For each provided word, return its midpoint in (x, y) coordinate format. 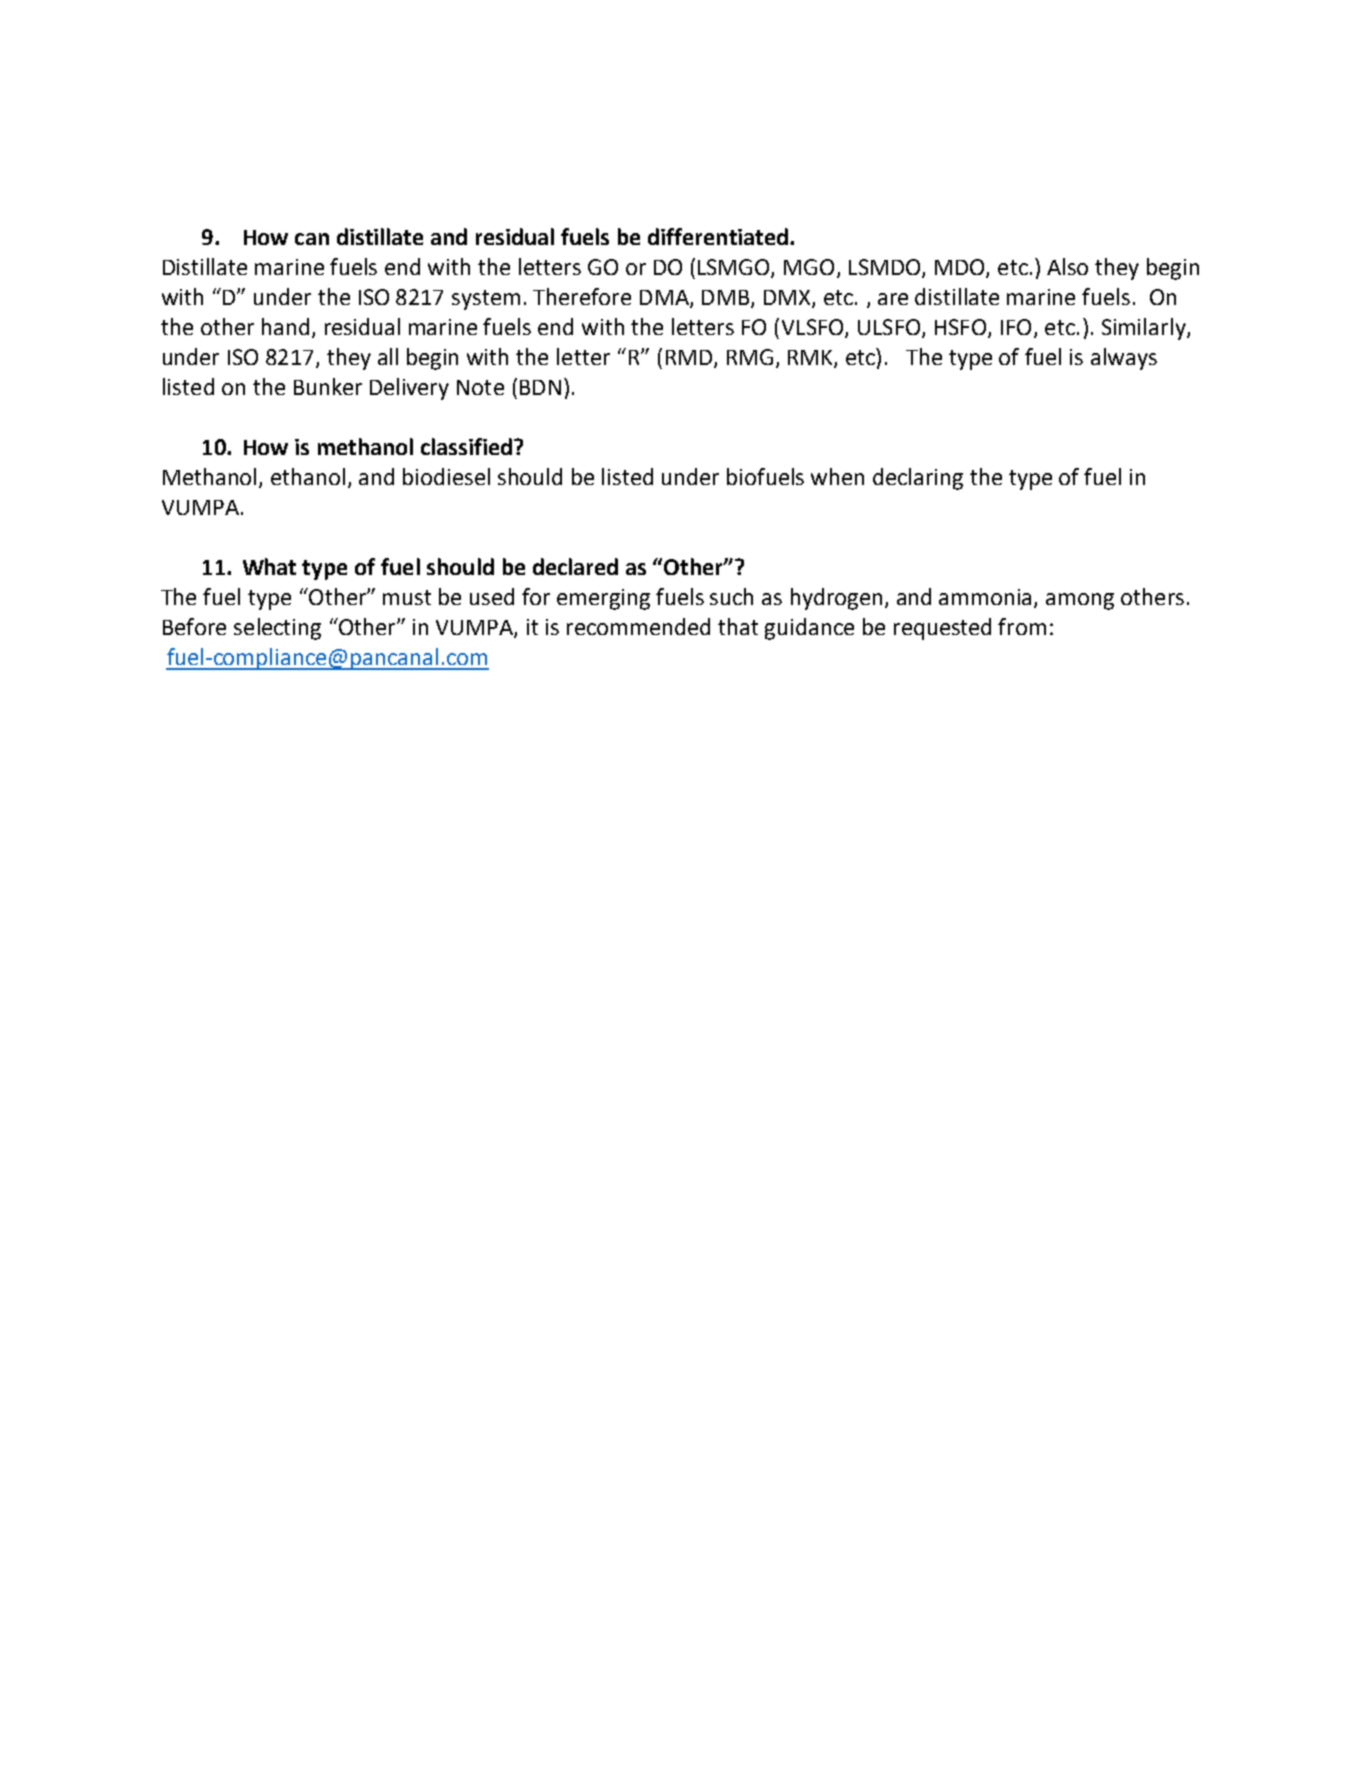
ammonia (987, 598)
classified (468, 446)
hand (285, 326)
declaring (918, 479)
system (486, 300)
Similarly (1145, 329)
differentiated (718, 236)
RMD (689, 357)
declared (575, 566)
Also (1067, 266)
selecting (277, 629)
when (837, 476)
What (269, 566)
